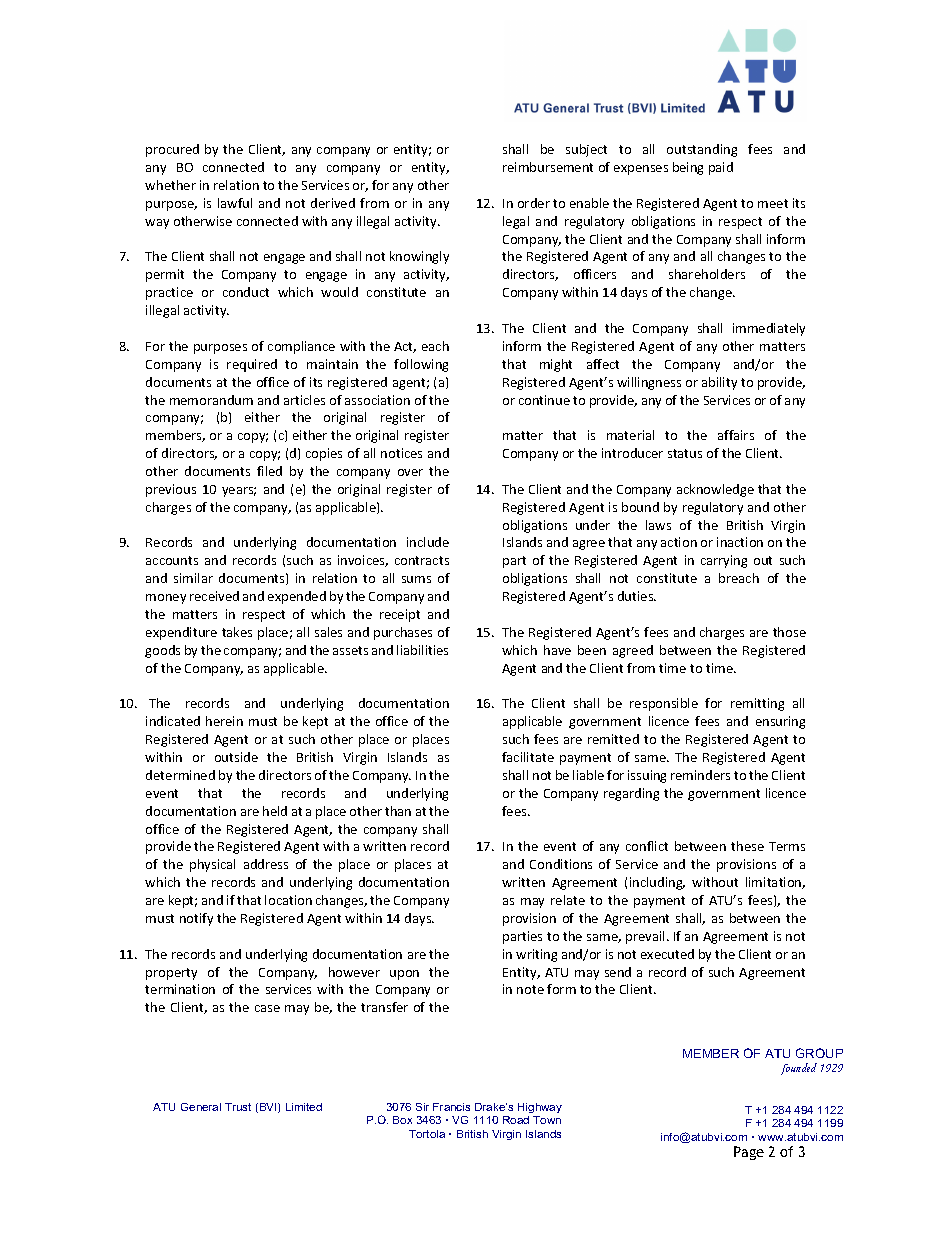 This screenshot has width=952, height=1233. I want to click on lawful, so click(235, 203).
